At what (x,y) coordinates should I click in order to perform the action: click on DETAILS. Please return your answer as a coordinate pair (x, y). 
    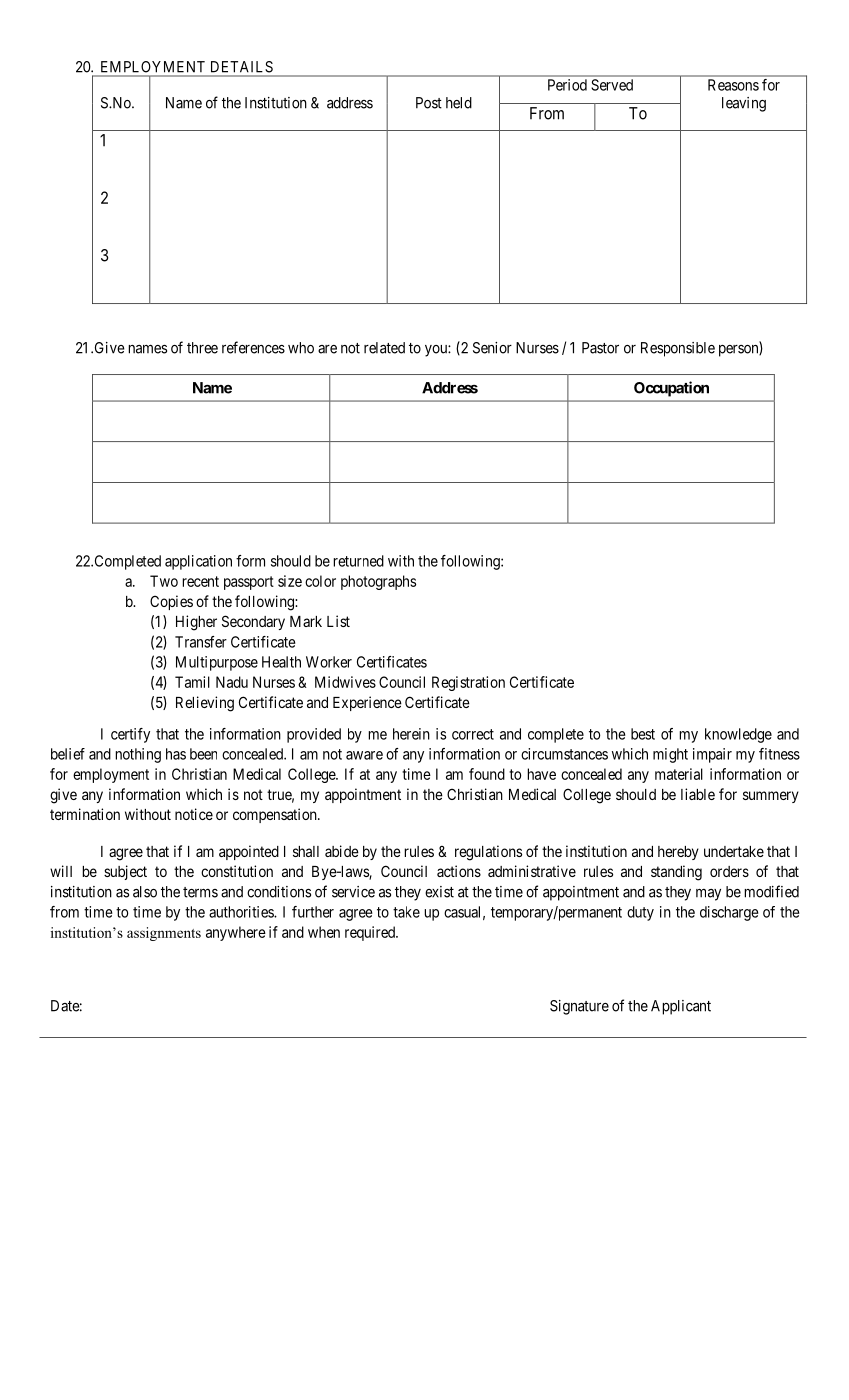
    Looking at the image, I should click on (242, 67).
